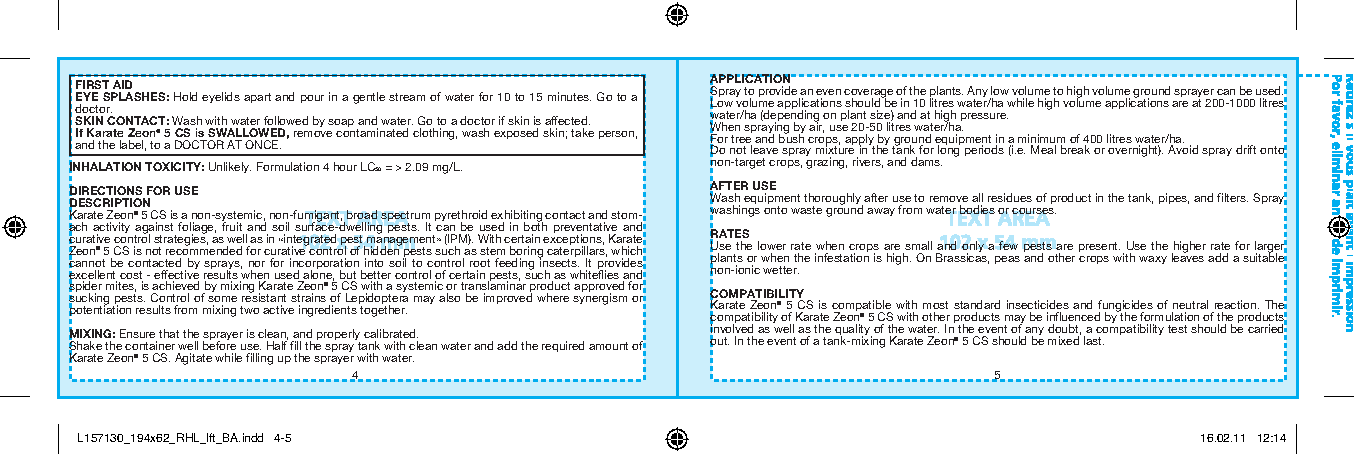 This page has height=454, width=1354. I want to click on Agitate, so click(193, 359).
